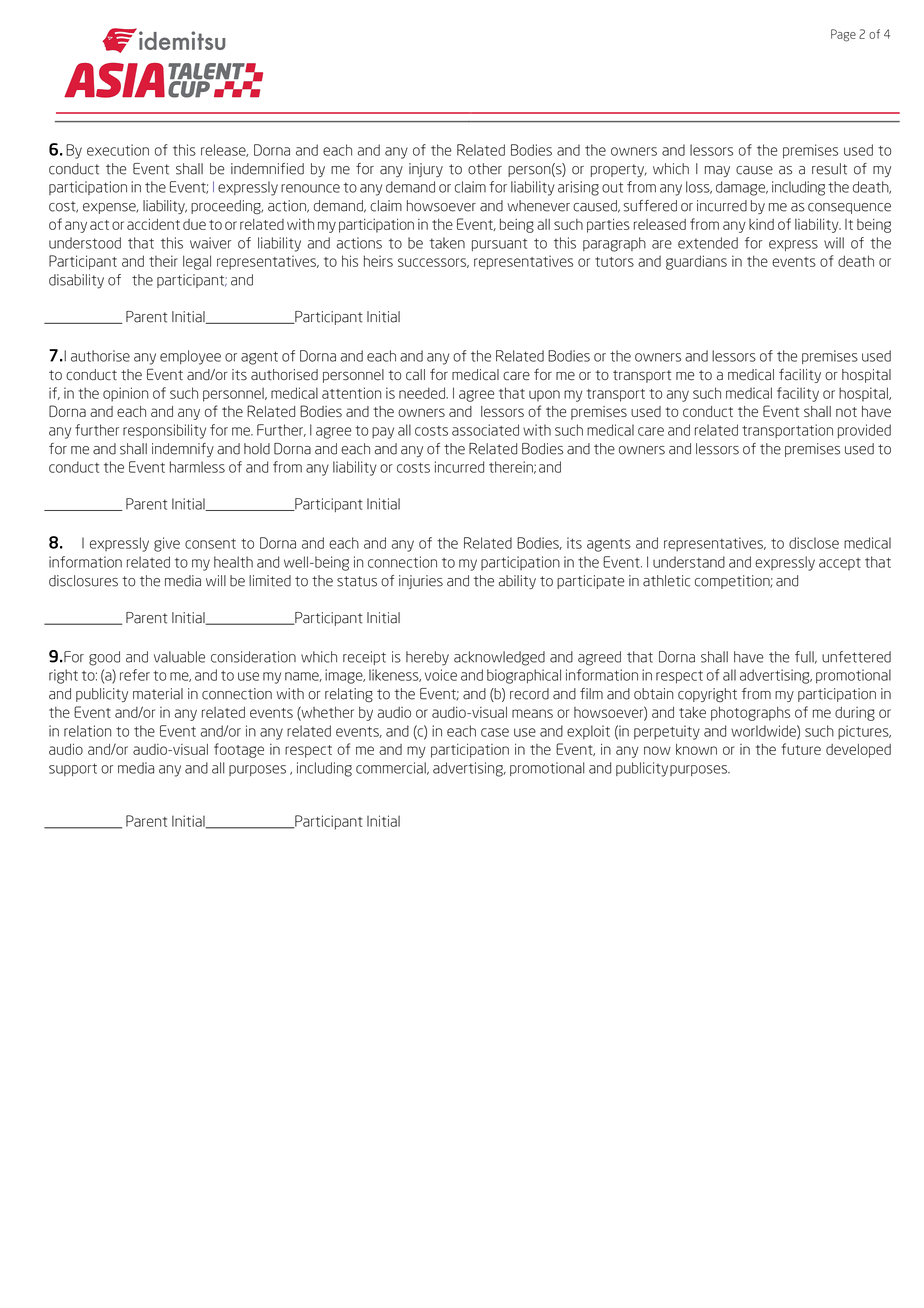  Describe the element at coordinates (118, 150) in the page. I see `execution` at that location.
